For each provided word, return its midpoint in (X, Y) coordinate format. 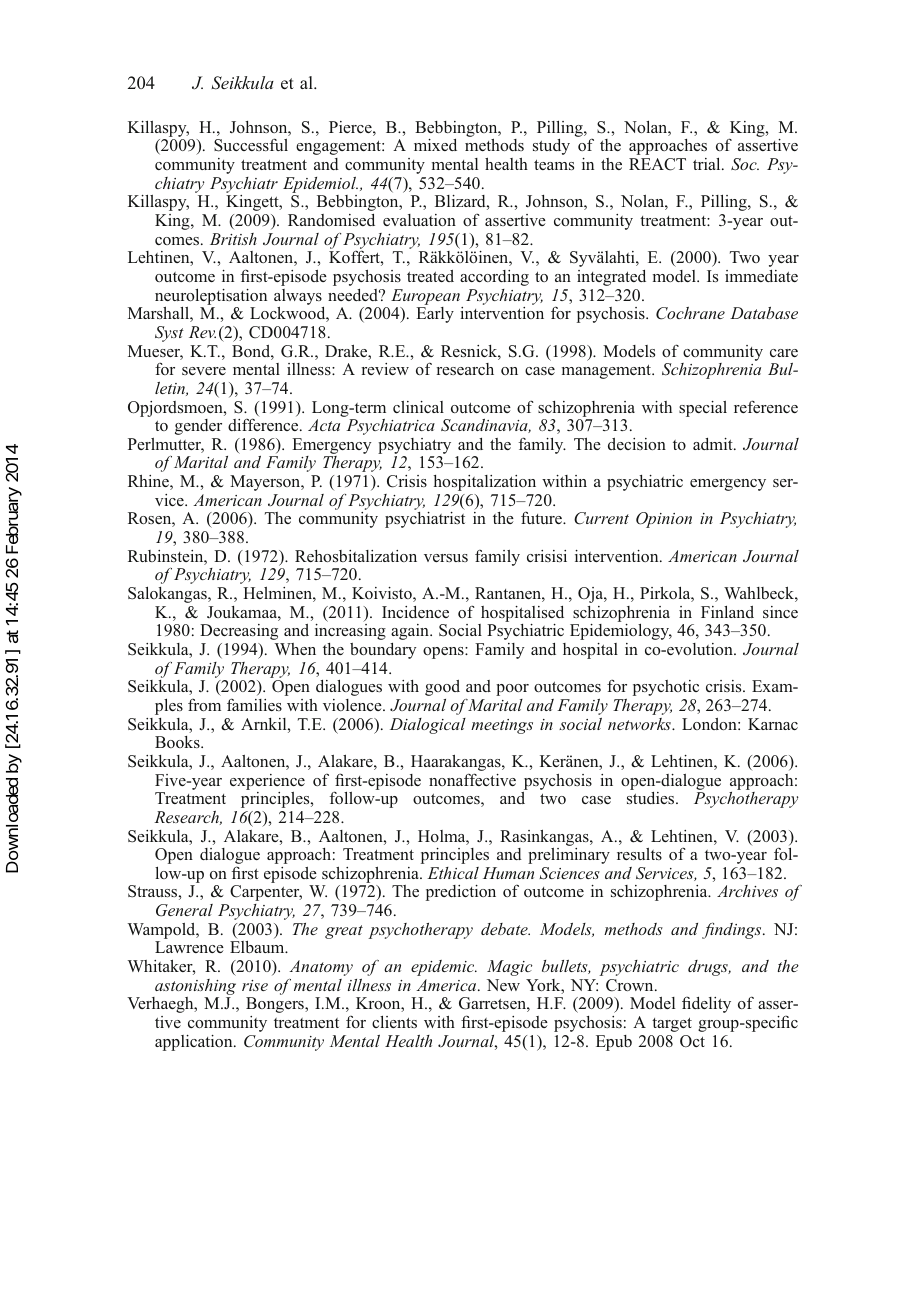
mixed (435, 145)
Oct (692, 1041)
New (503, 985)
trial (708, 164)
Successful (251, 145)
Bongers (276, 1005)
